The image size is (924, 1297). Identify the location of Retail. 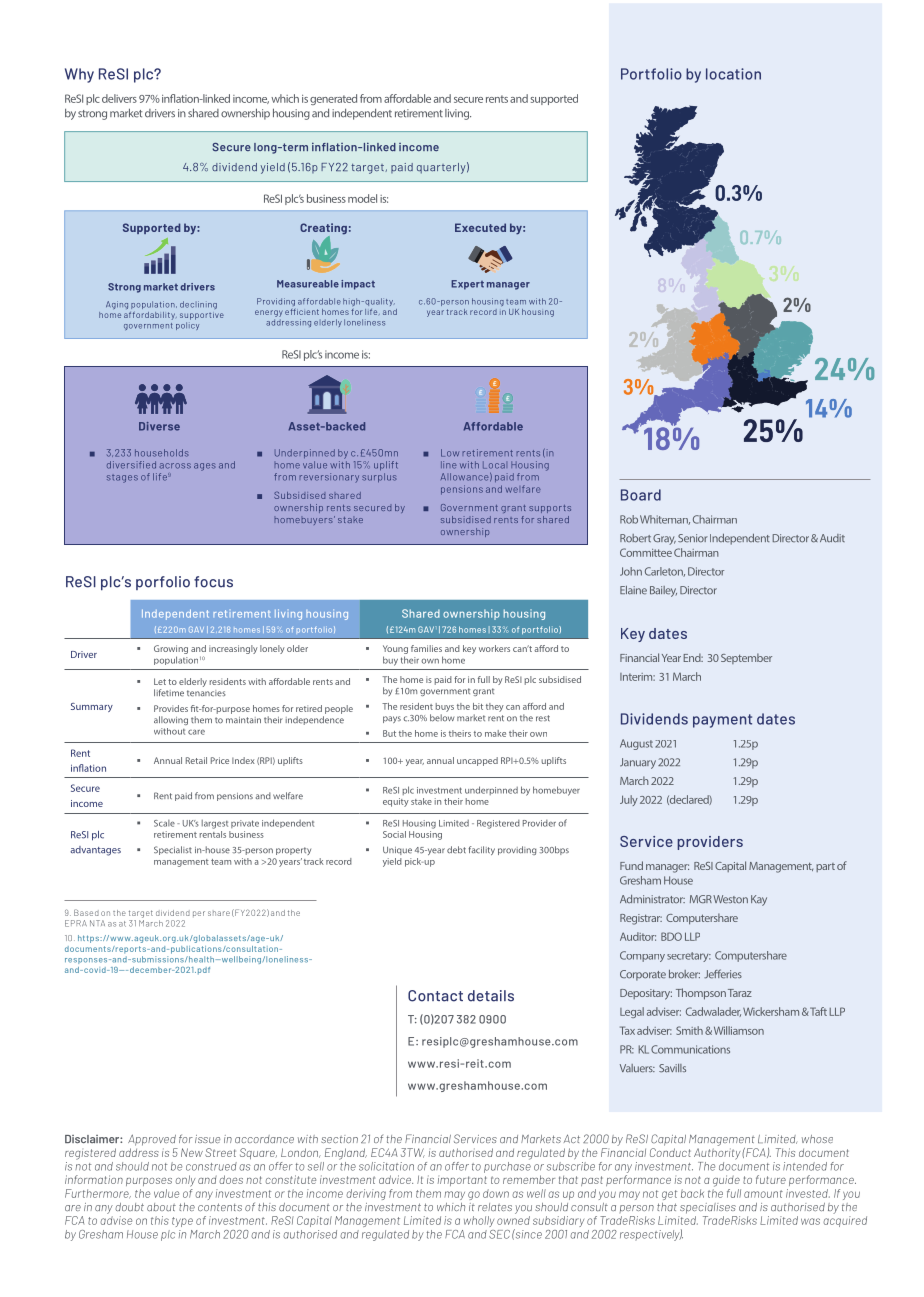
(196, 760).
